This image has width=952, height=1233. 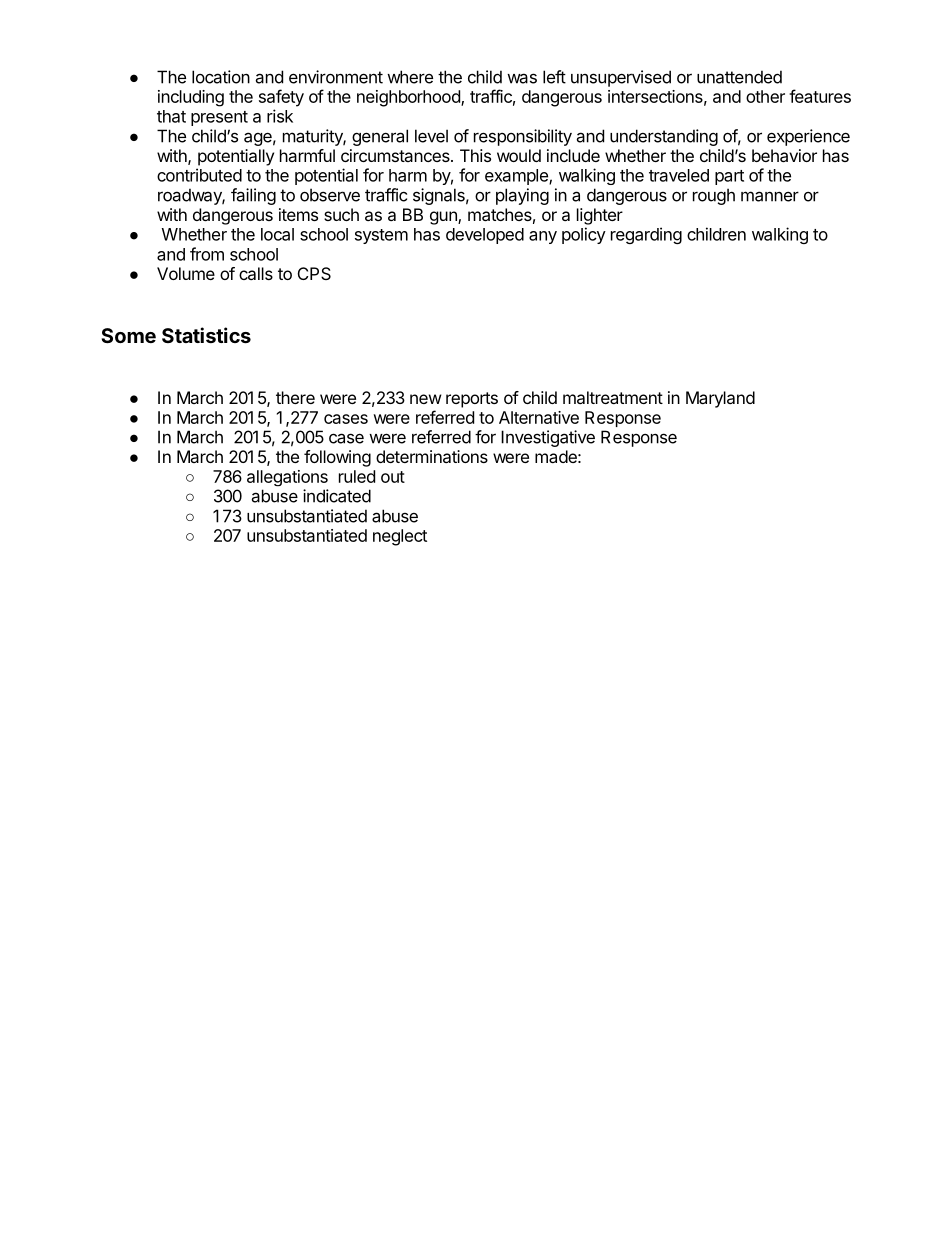 I want to click on Statistics, so click(x=206, y=335).
